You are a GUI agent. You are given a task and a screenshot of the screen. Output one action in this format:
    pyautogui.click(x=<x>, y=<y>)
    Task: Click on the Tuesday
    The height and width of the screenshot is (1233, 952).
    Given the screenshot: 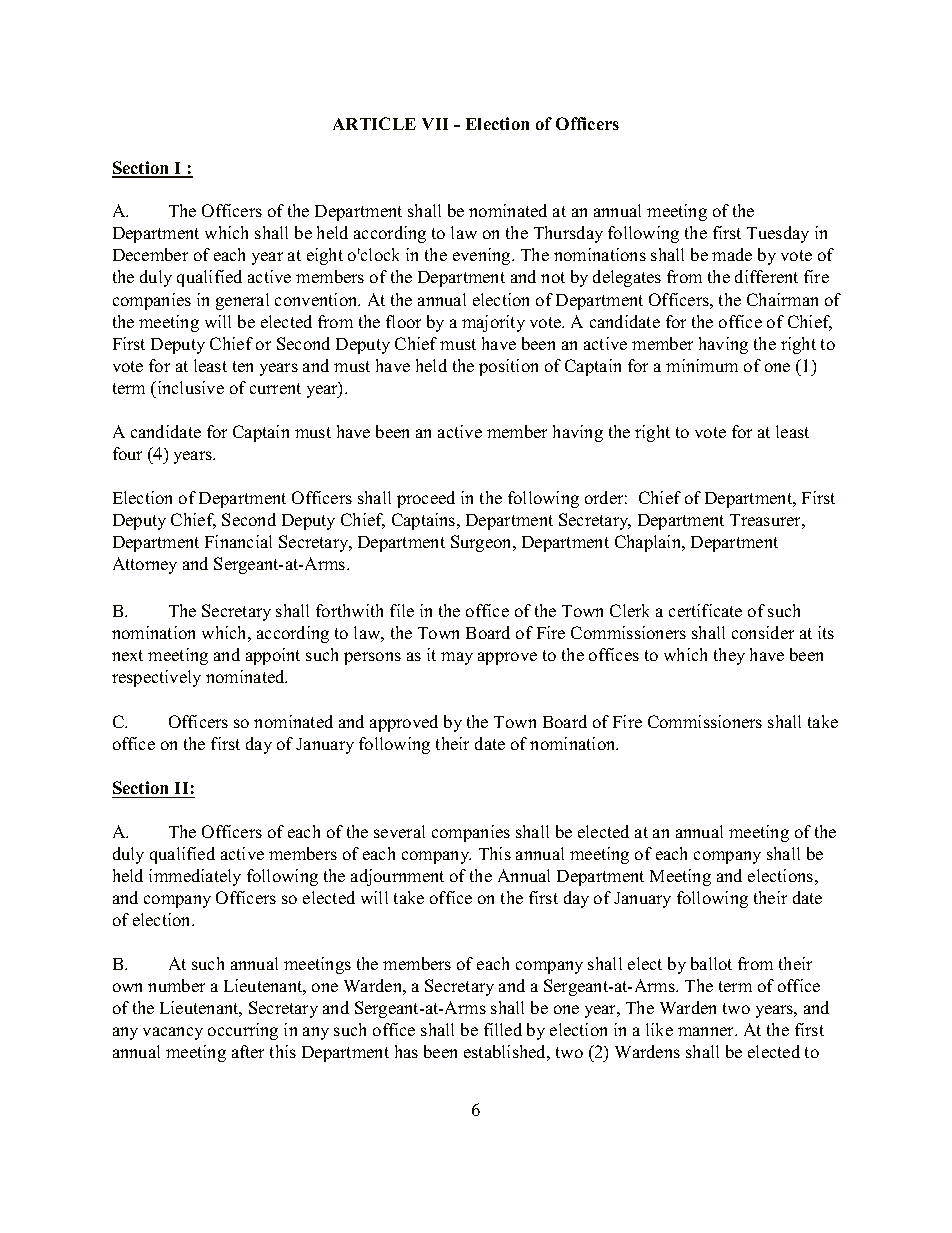 What is the action you would take?
    pyautogui.click(x=778, y=234)
